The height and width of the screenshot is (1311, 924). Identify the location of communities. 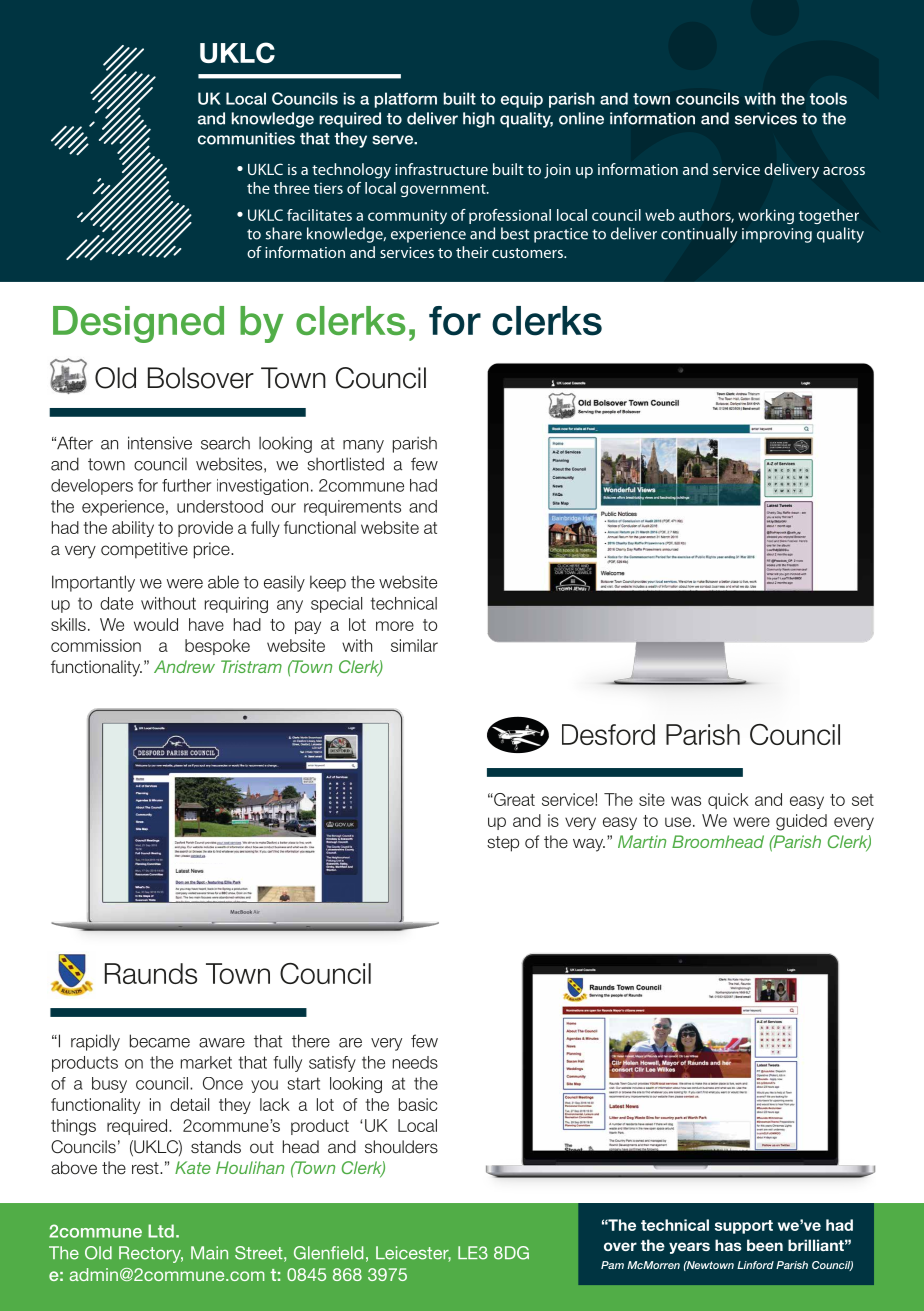
(246, 138).
